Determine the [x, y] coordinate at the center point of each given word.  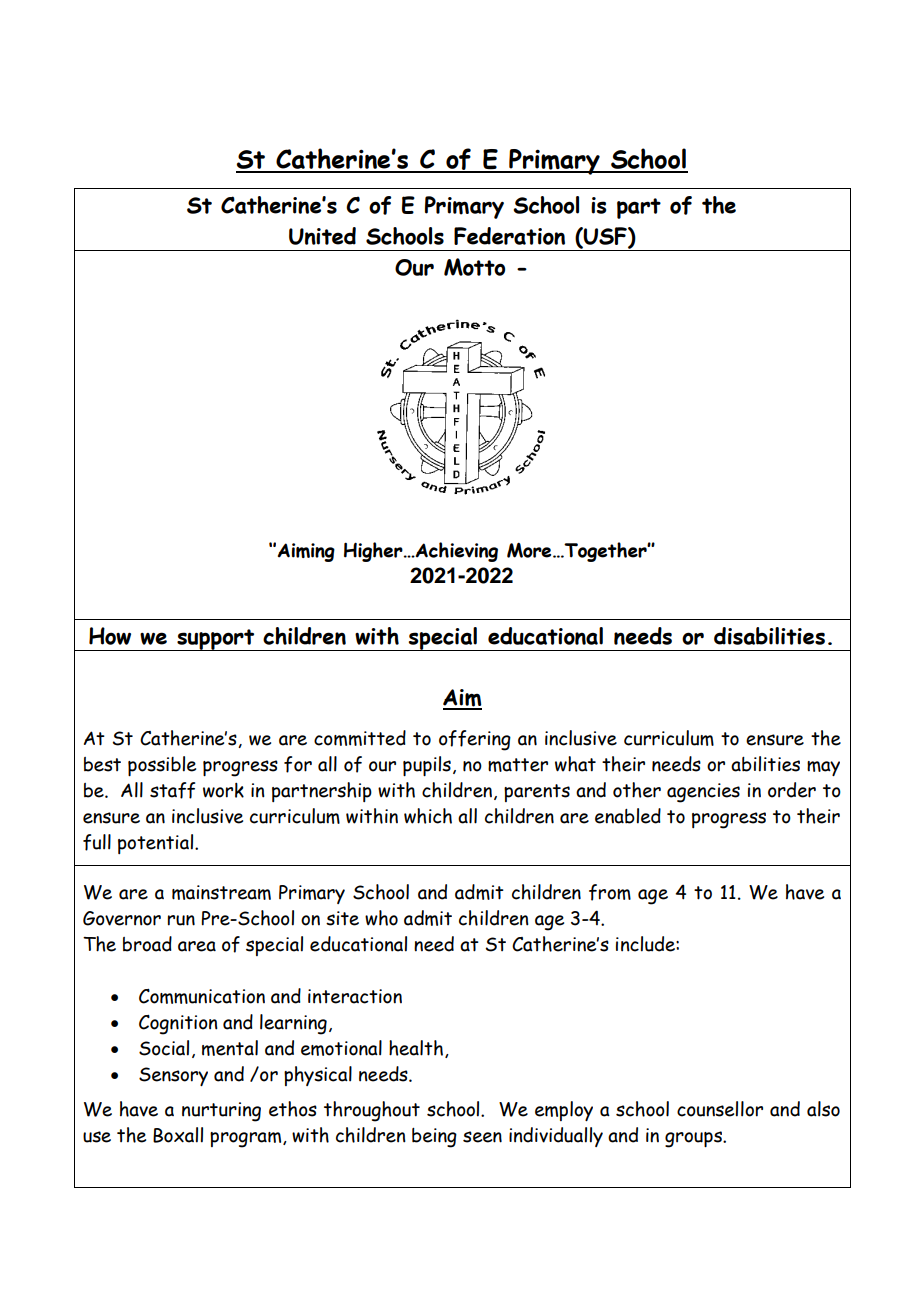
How [110, 636]
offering [475, 740]
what [575, 764]
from [610, 892]
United [322, 236]
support [216, 640]
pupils [427, 766]
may [823, 768]
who [381, 918]
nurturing [221, 1112]
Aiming [306, 552]
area [197, 946]
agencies [703, 793]
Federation [509, 236]
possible [162, 766]
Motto [474, 267]
